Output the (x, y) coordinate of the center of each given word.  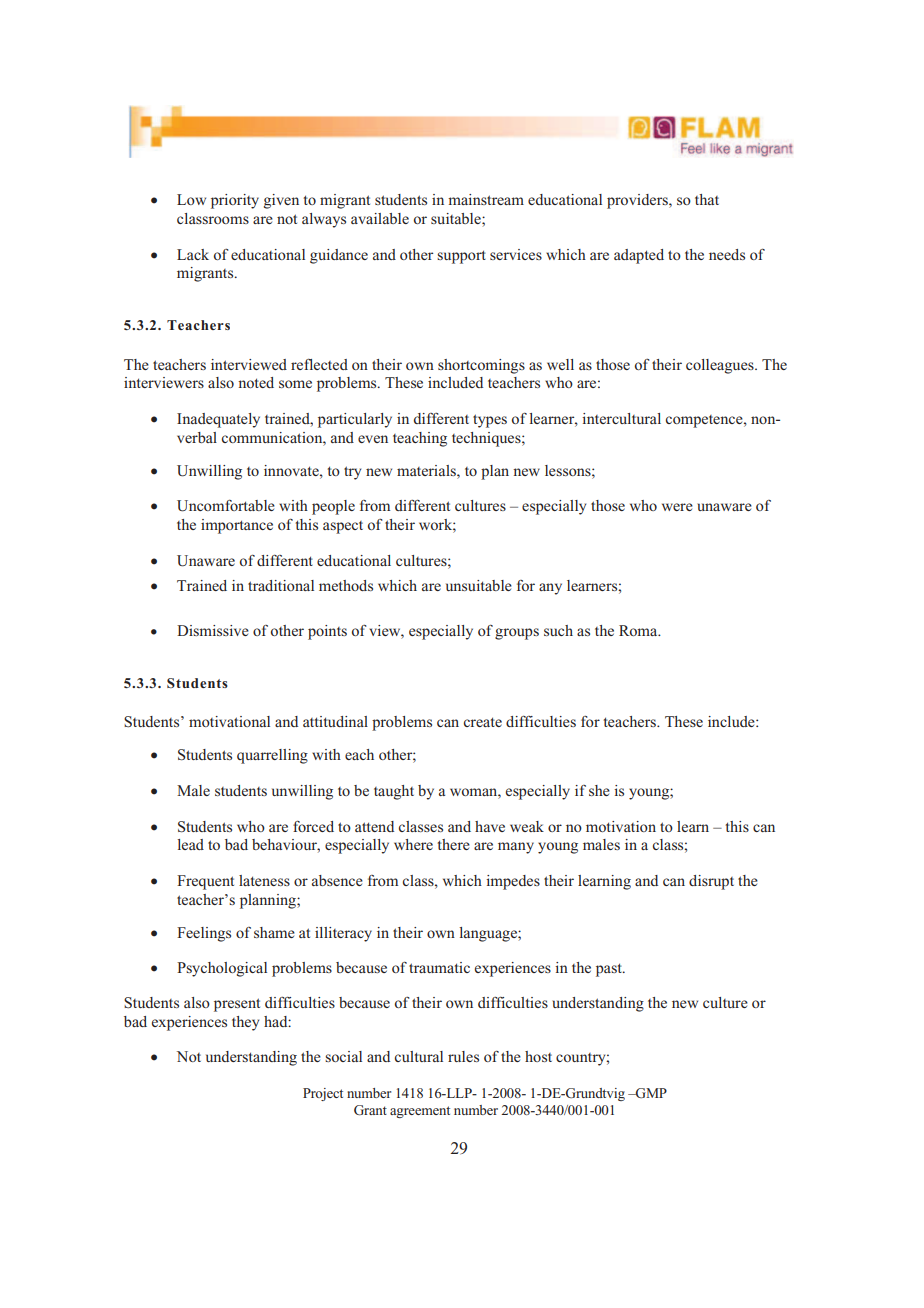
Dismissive (213, 630)
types (490, 421)
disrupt (711, 882)
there (454, 844)
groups (517, 634)
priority (235, 201)
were (677, 507)
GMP (650, 1093)
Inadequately (218, 420)
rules (463, 1056)
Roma (639, 630)
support (461, 257)
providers (638, 201)
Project (323, 1094)
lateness (264, 880)
